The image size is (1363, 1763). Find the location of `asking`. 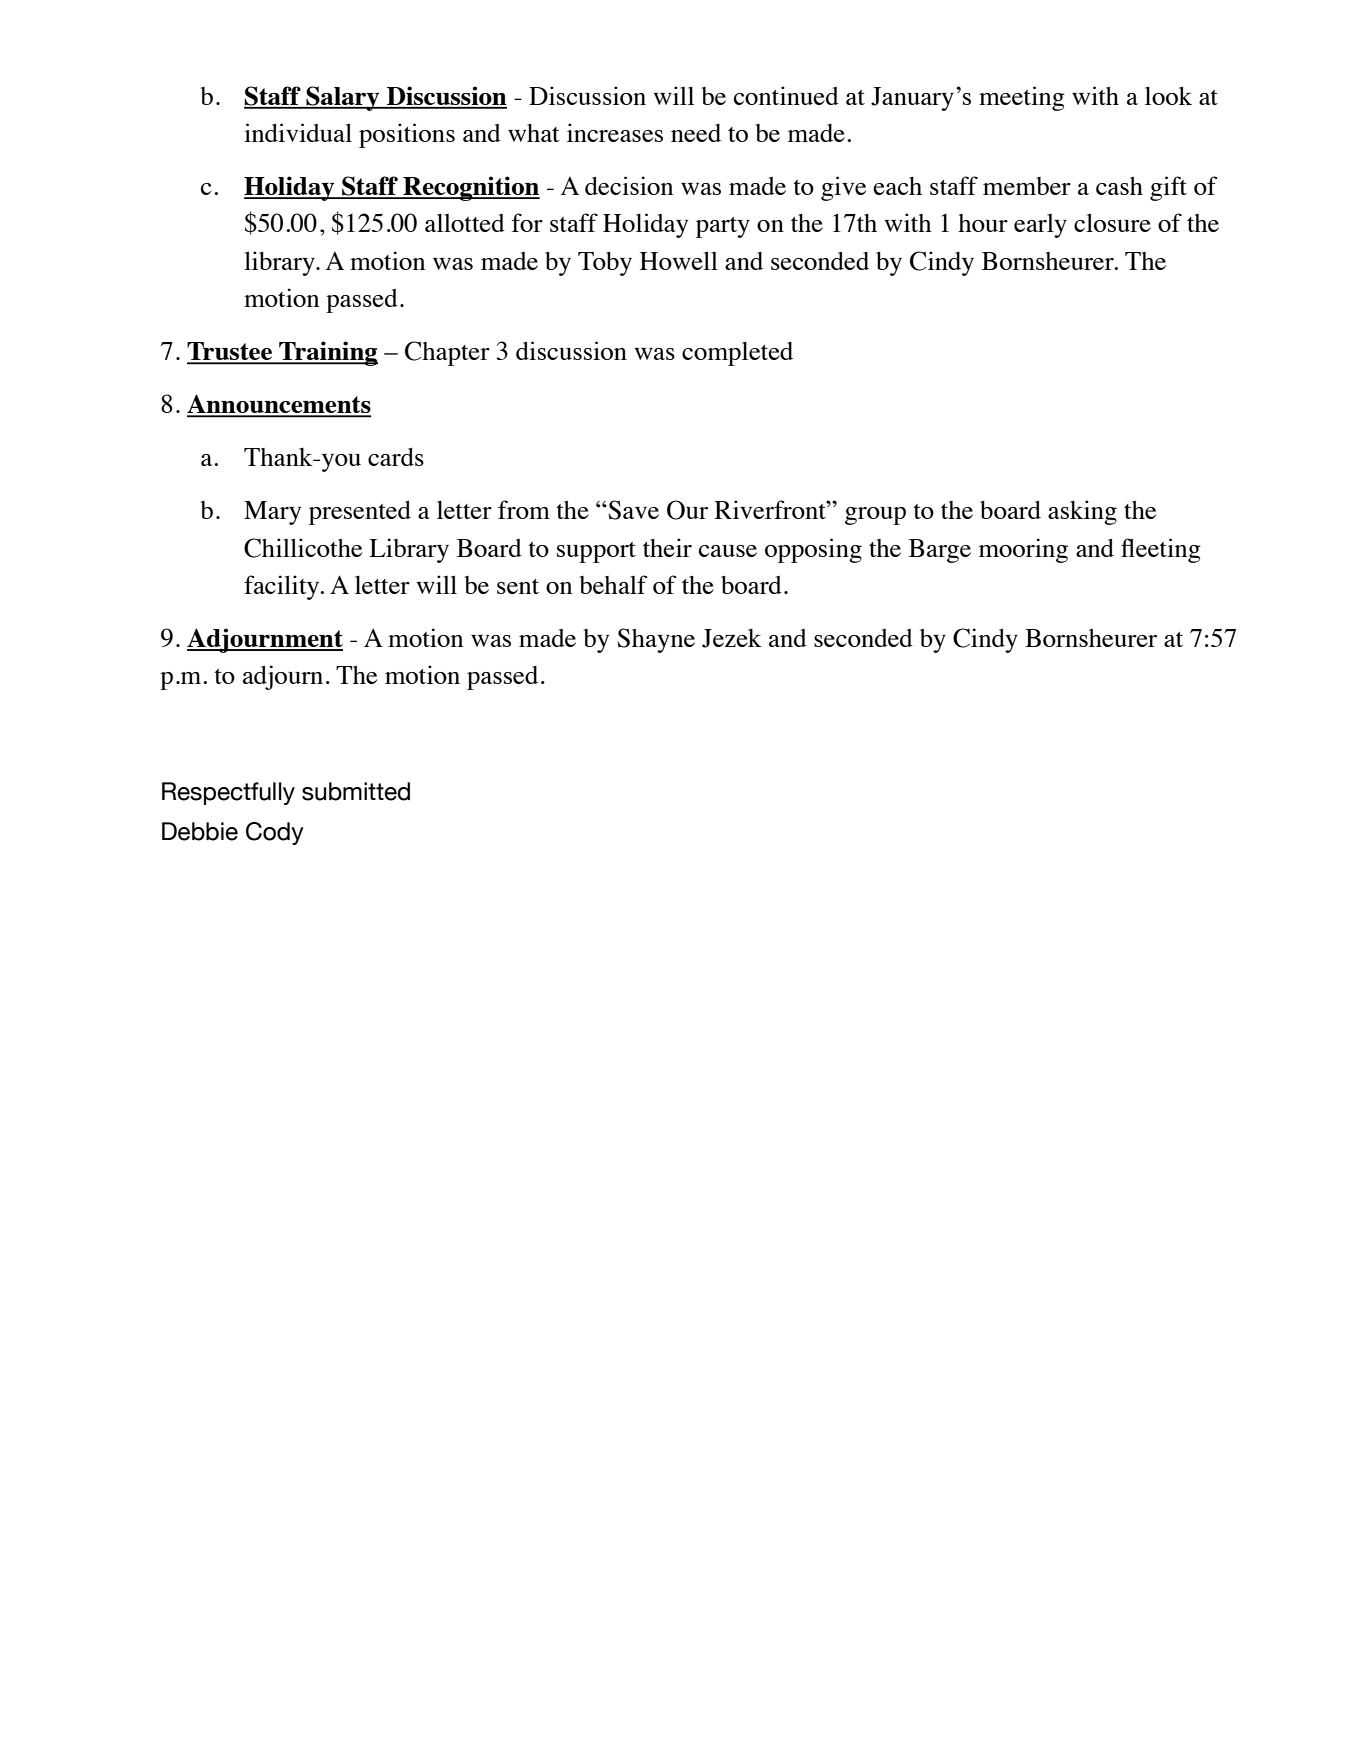

asking is located at coordinates (1082, 512).
